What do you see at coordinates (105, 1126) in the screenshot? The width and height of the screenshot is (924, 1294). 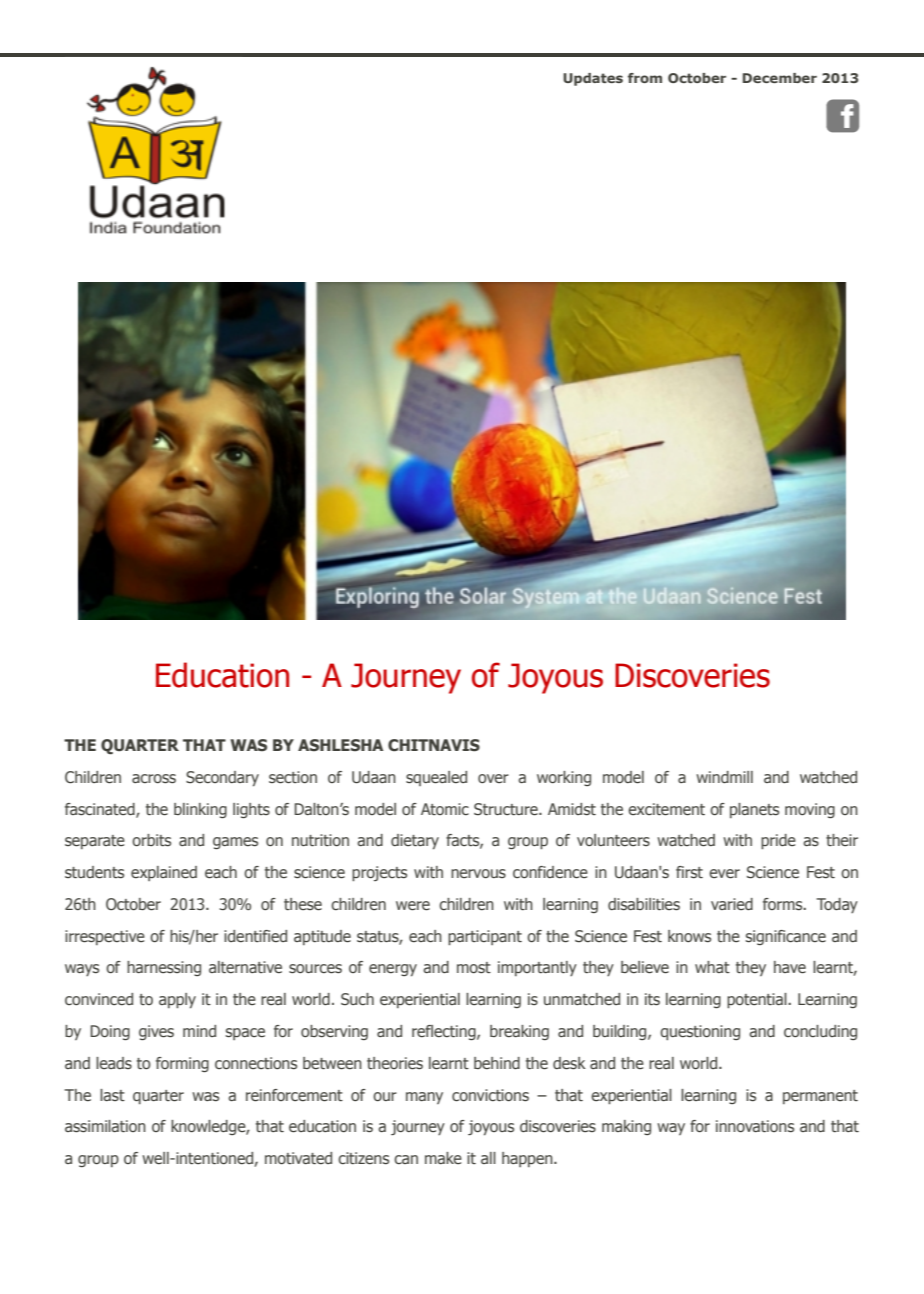 I see `assimilation` at bounding box center [105, 1126].
